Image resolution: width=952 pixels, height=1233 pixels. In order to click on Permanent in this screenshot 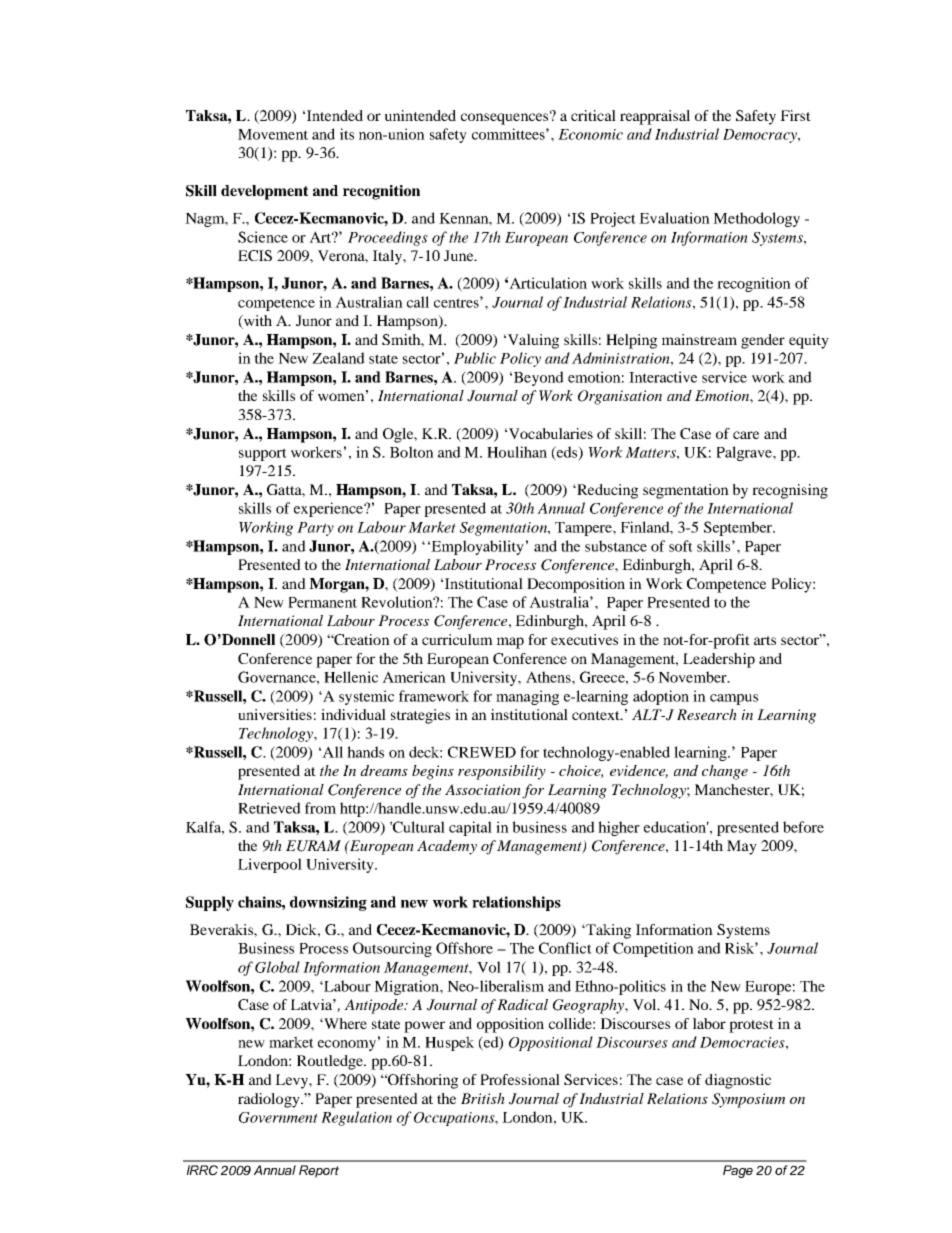, I will do `click(322, 602)`.
